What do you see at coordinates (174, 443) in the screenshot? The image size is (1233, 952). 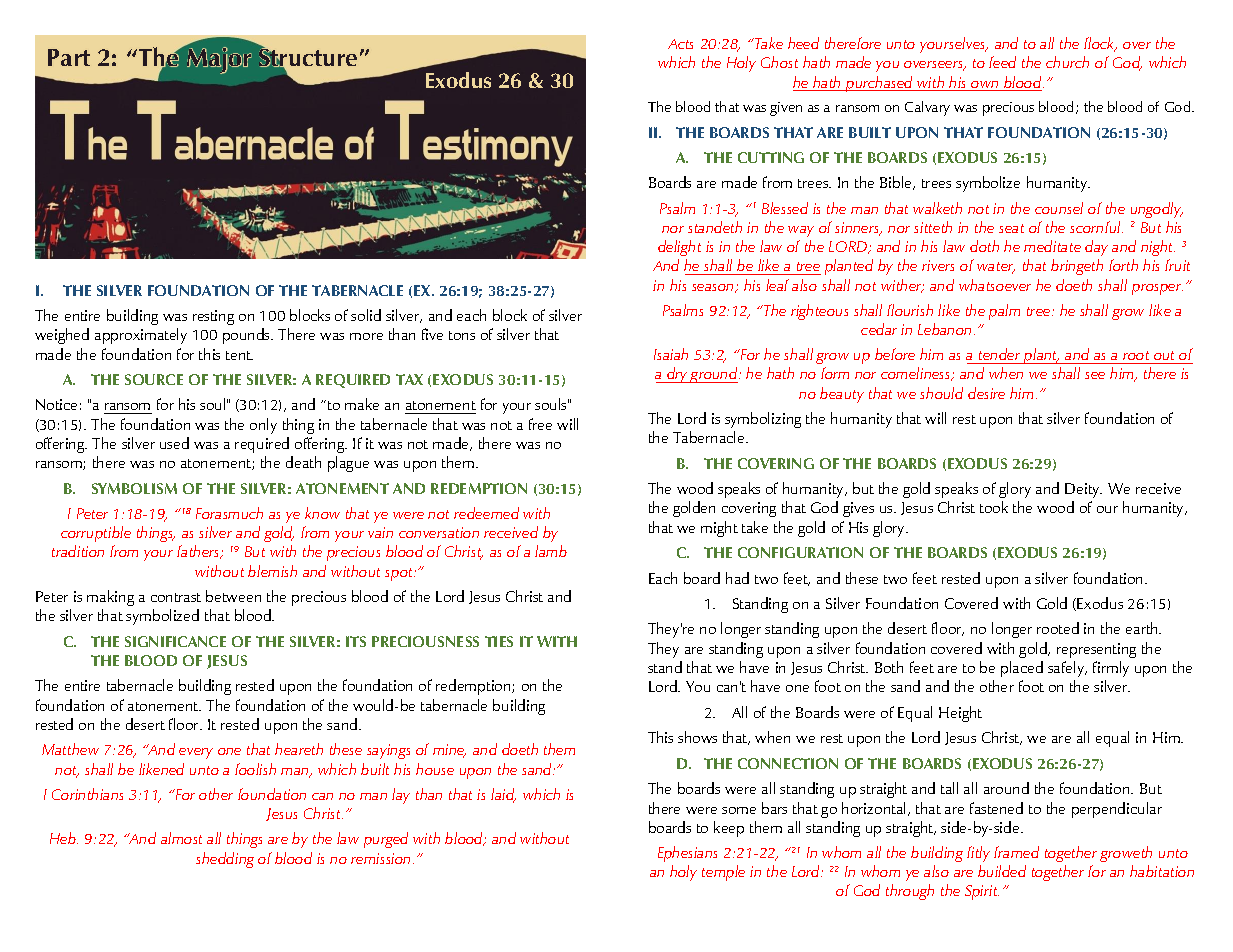 I see `used` at bounding box center [174, 443].
